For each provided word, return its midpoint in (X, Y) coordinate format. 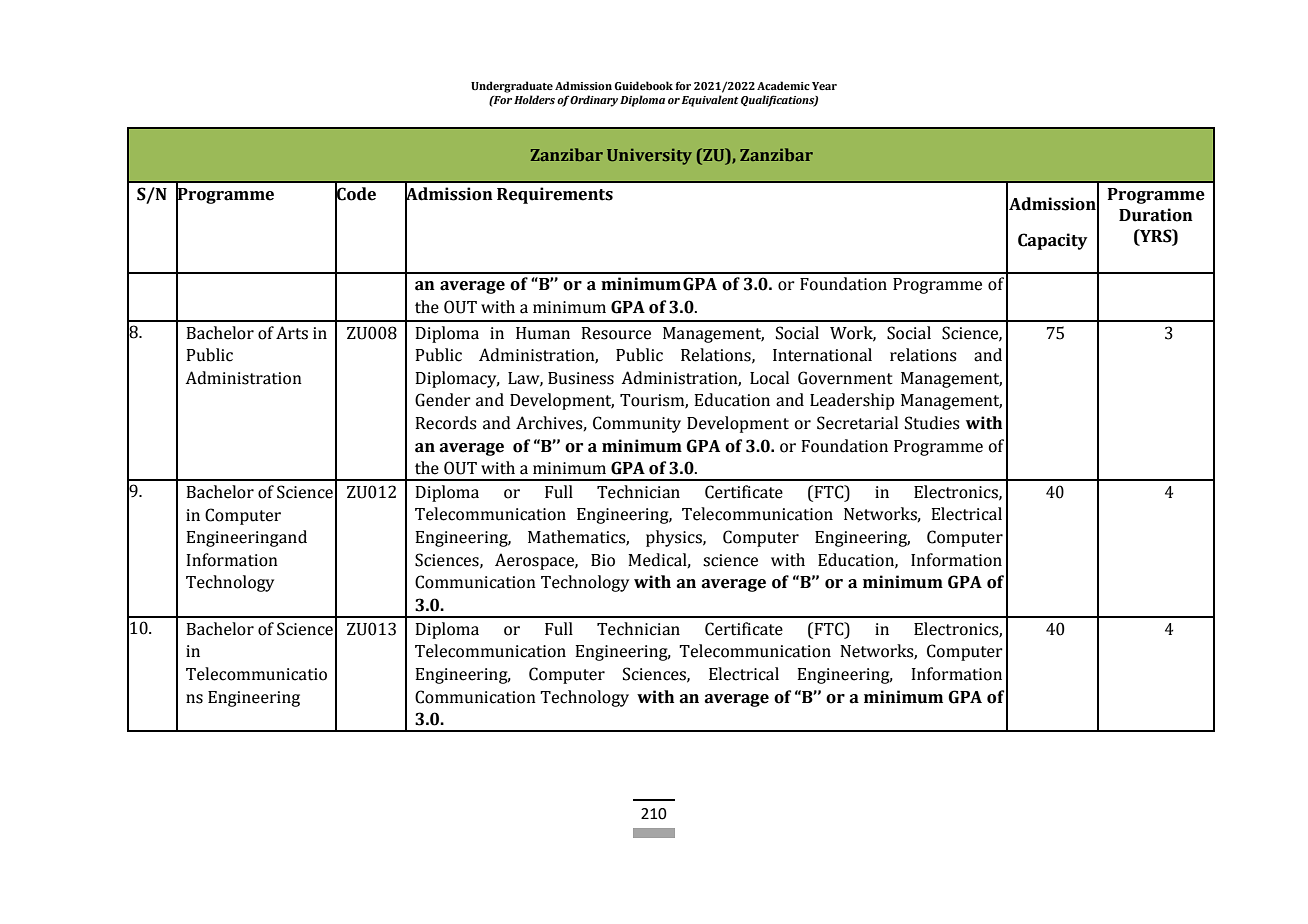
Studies (932, 423)
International (822, 355)
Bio (603, 560)
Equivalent (710, 101)
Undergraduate (512, 87)
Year (824, 86)
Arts (292, 333)
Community (637, 424)
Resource (616, 333)
